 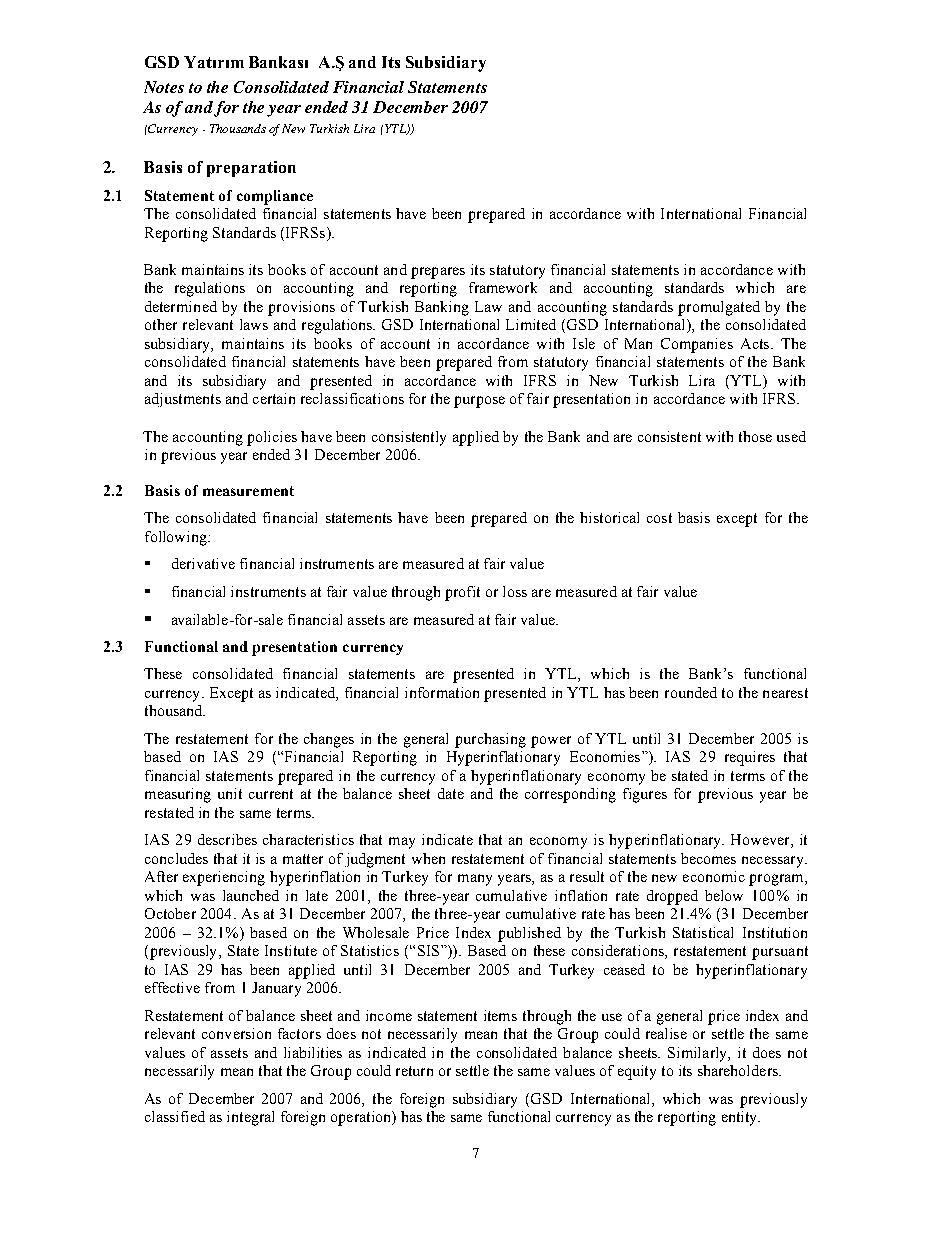 I want to click on derivative, so click(x=203, y=563).
